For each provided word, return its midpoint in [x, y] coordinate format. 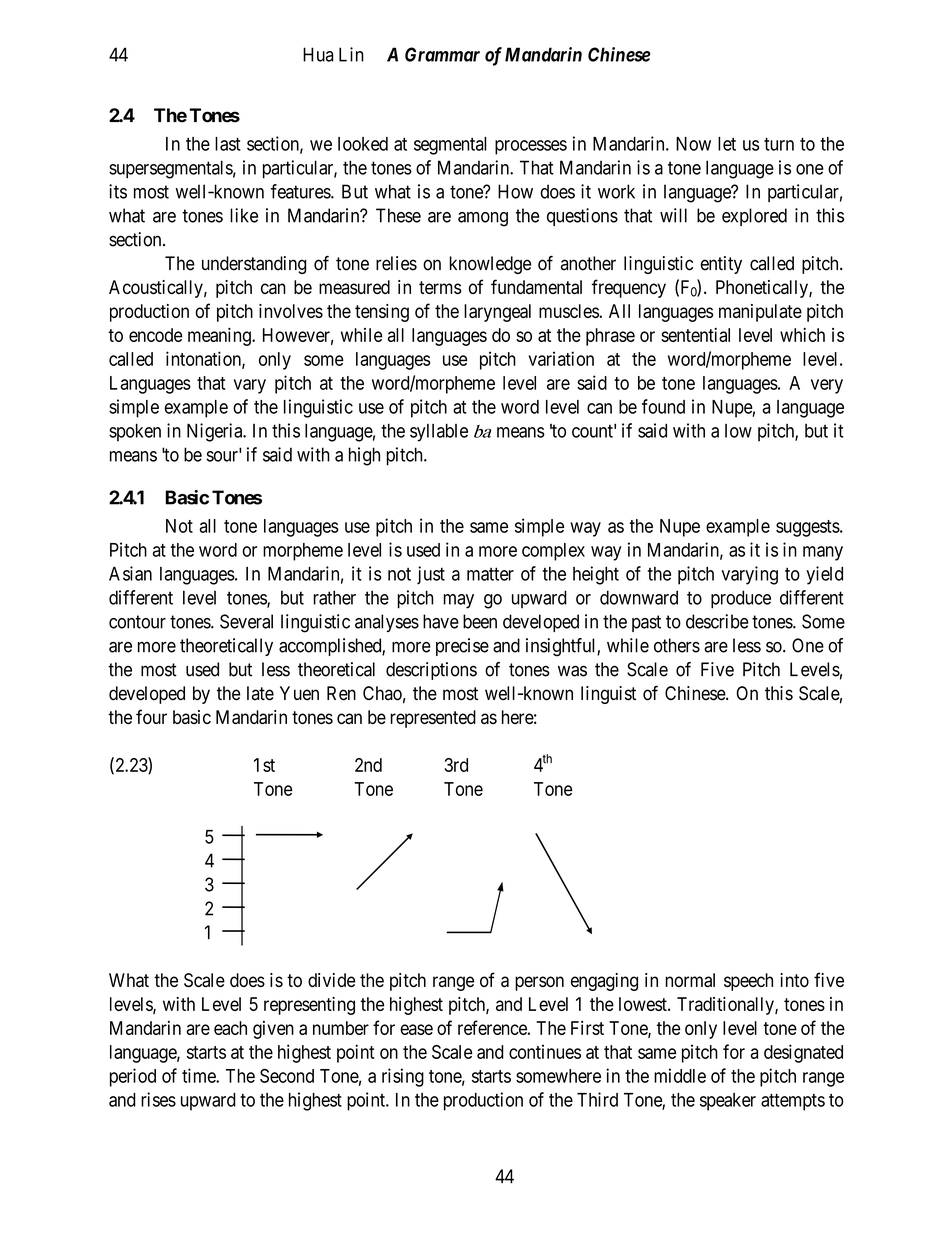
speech [748, 982]
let [727, 144]
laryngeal [497, 313]
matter [490, 574]
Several [246, 621]
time [199, 1075]
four [151, 716]
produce [741, 599]
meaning [220, 337]
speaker [728, 1102]
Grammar [442, 54]
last [228, 144]
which [802, 335]
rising [403, 1077]
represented [433, 719]
